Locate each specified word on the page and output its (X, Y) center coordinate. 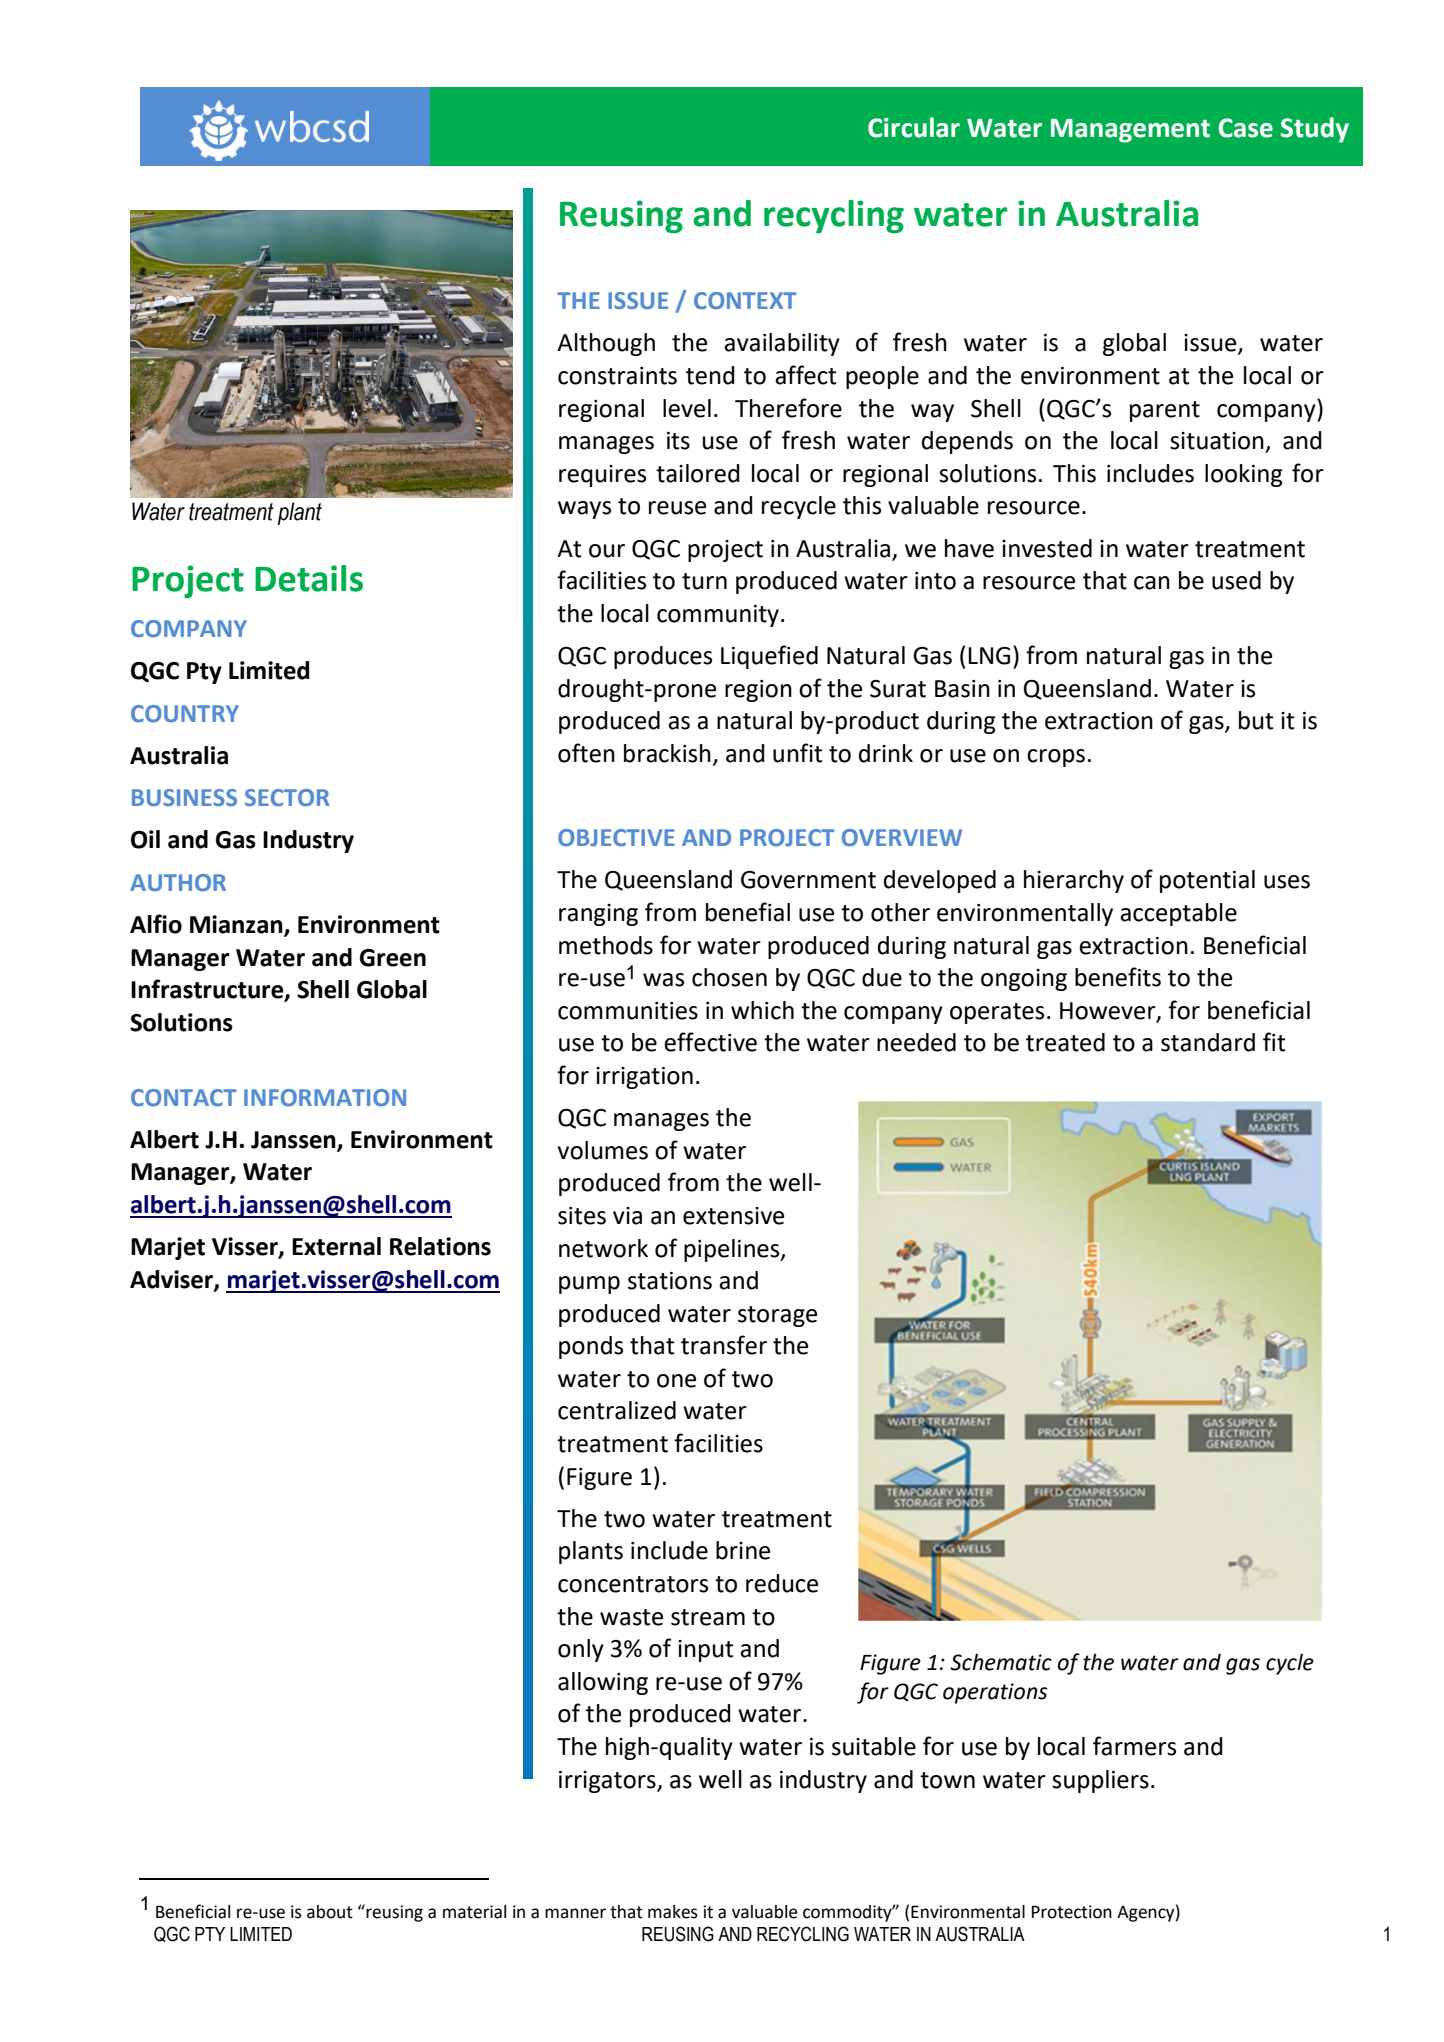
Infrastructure (208, 990)
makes (673, 1912)
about (330, 1912)
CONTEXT (745, 301)
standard (1208, 1042)
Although (606, 344)
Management (1130, 131)
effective (710, 1042)
